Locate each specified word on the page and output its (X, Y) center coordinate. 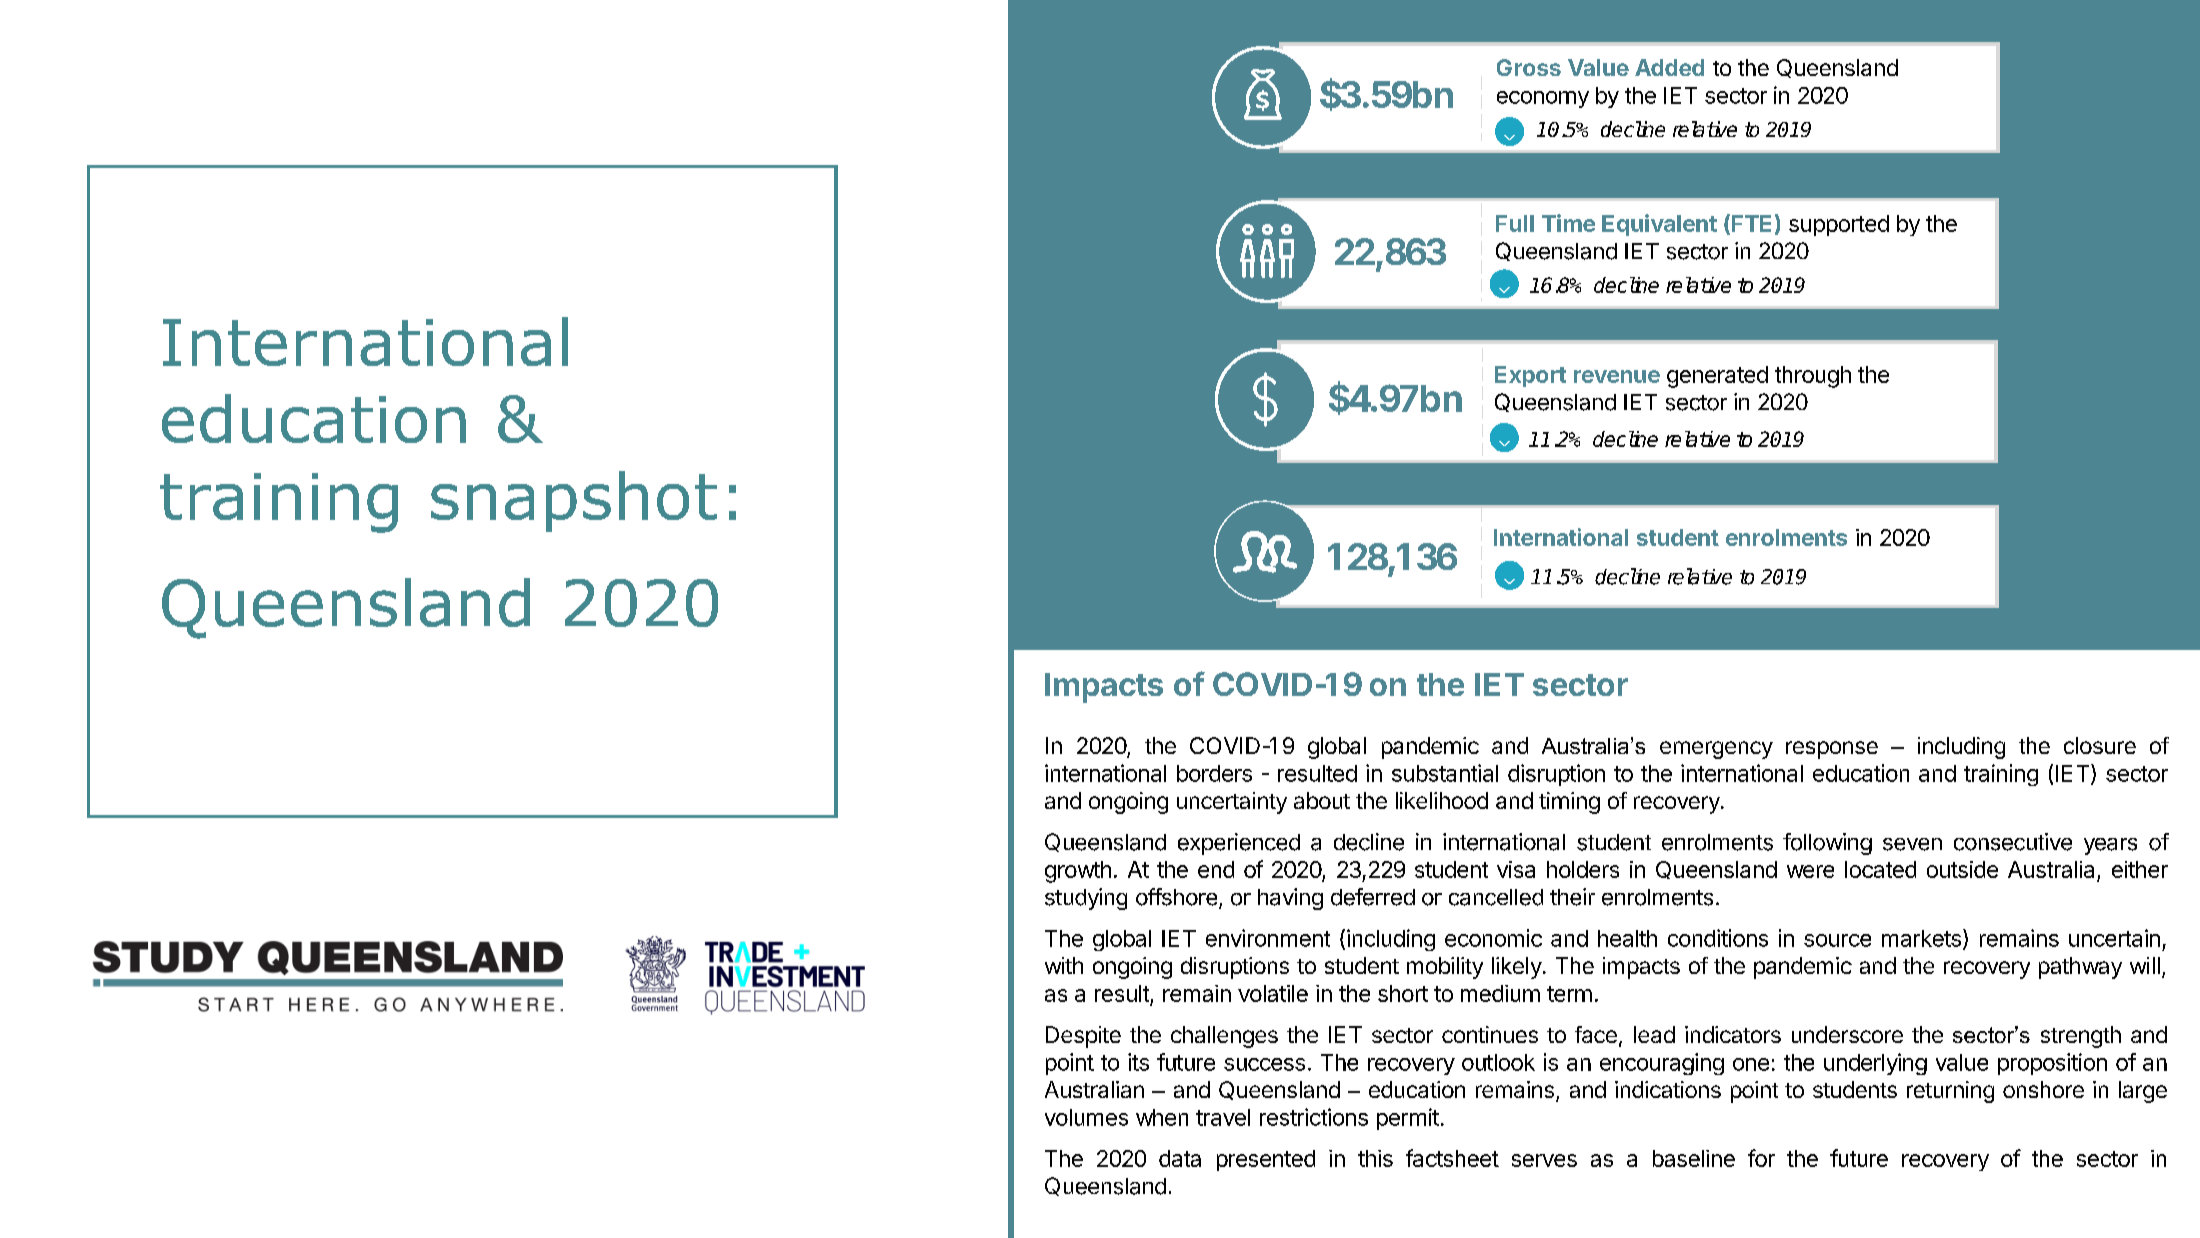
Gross (1529, 67)
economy (1543, 99)
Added (1669, 67)
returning (1950, 1092)
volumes (1086, 1117)
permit (1408, 1119)
